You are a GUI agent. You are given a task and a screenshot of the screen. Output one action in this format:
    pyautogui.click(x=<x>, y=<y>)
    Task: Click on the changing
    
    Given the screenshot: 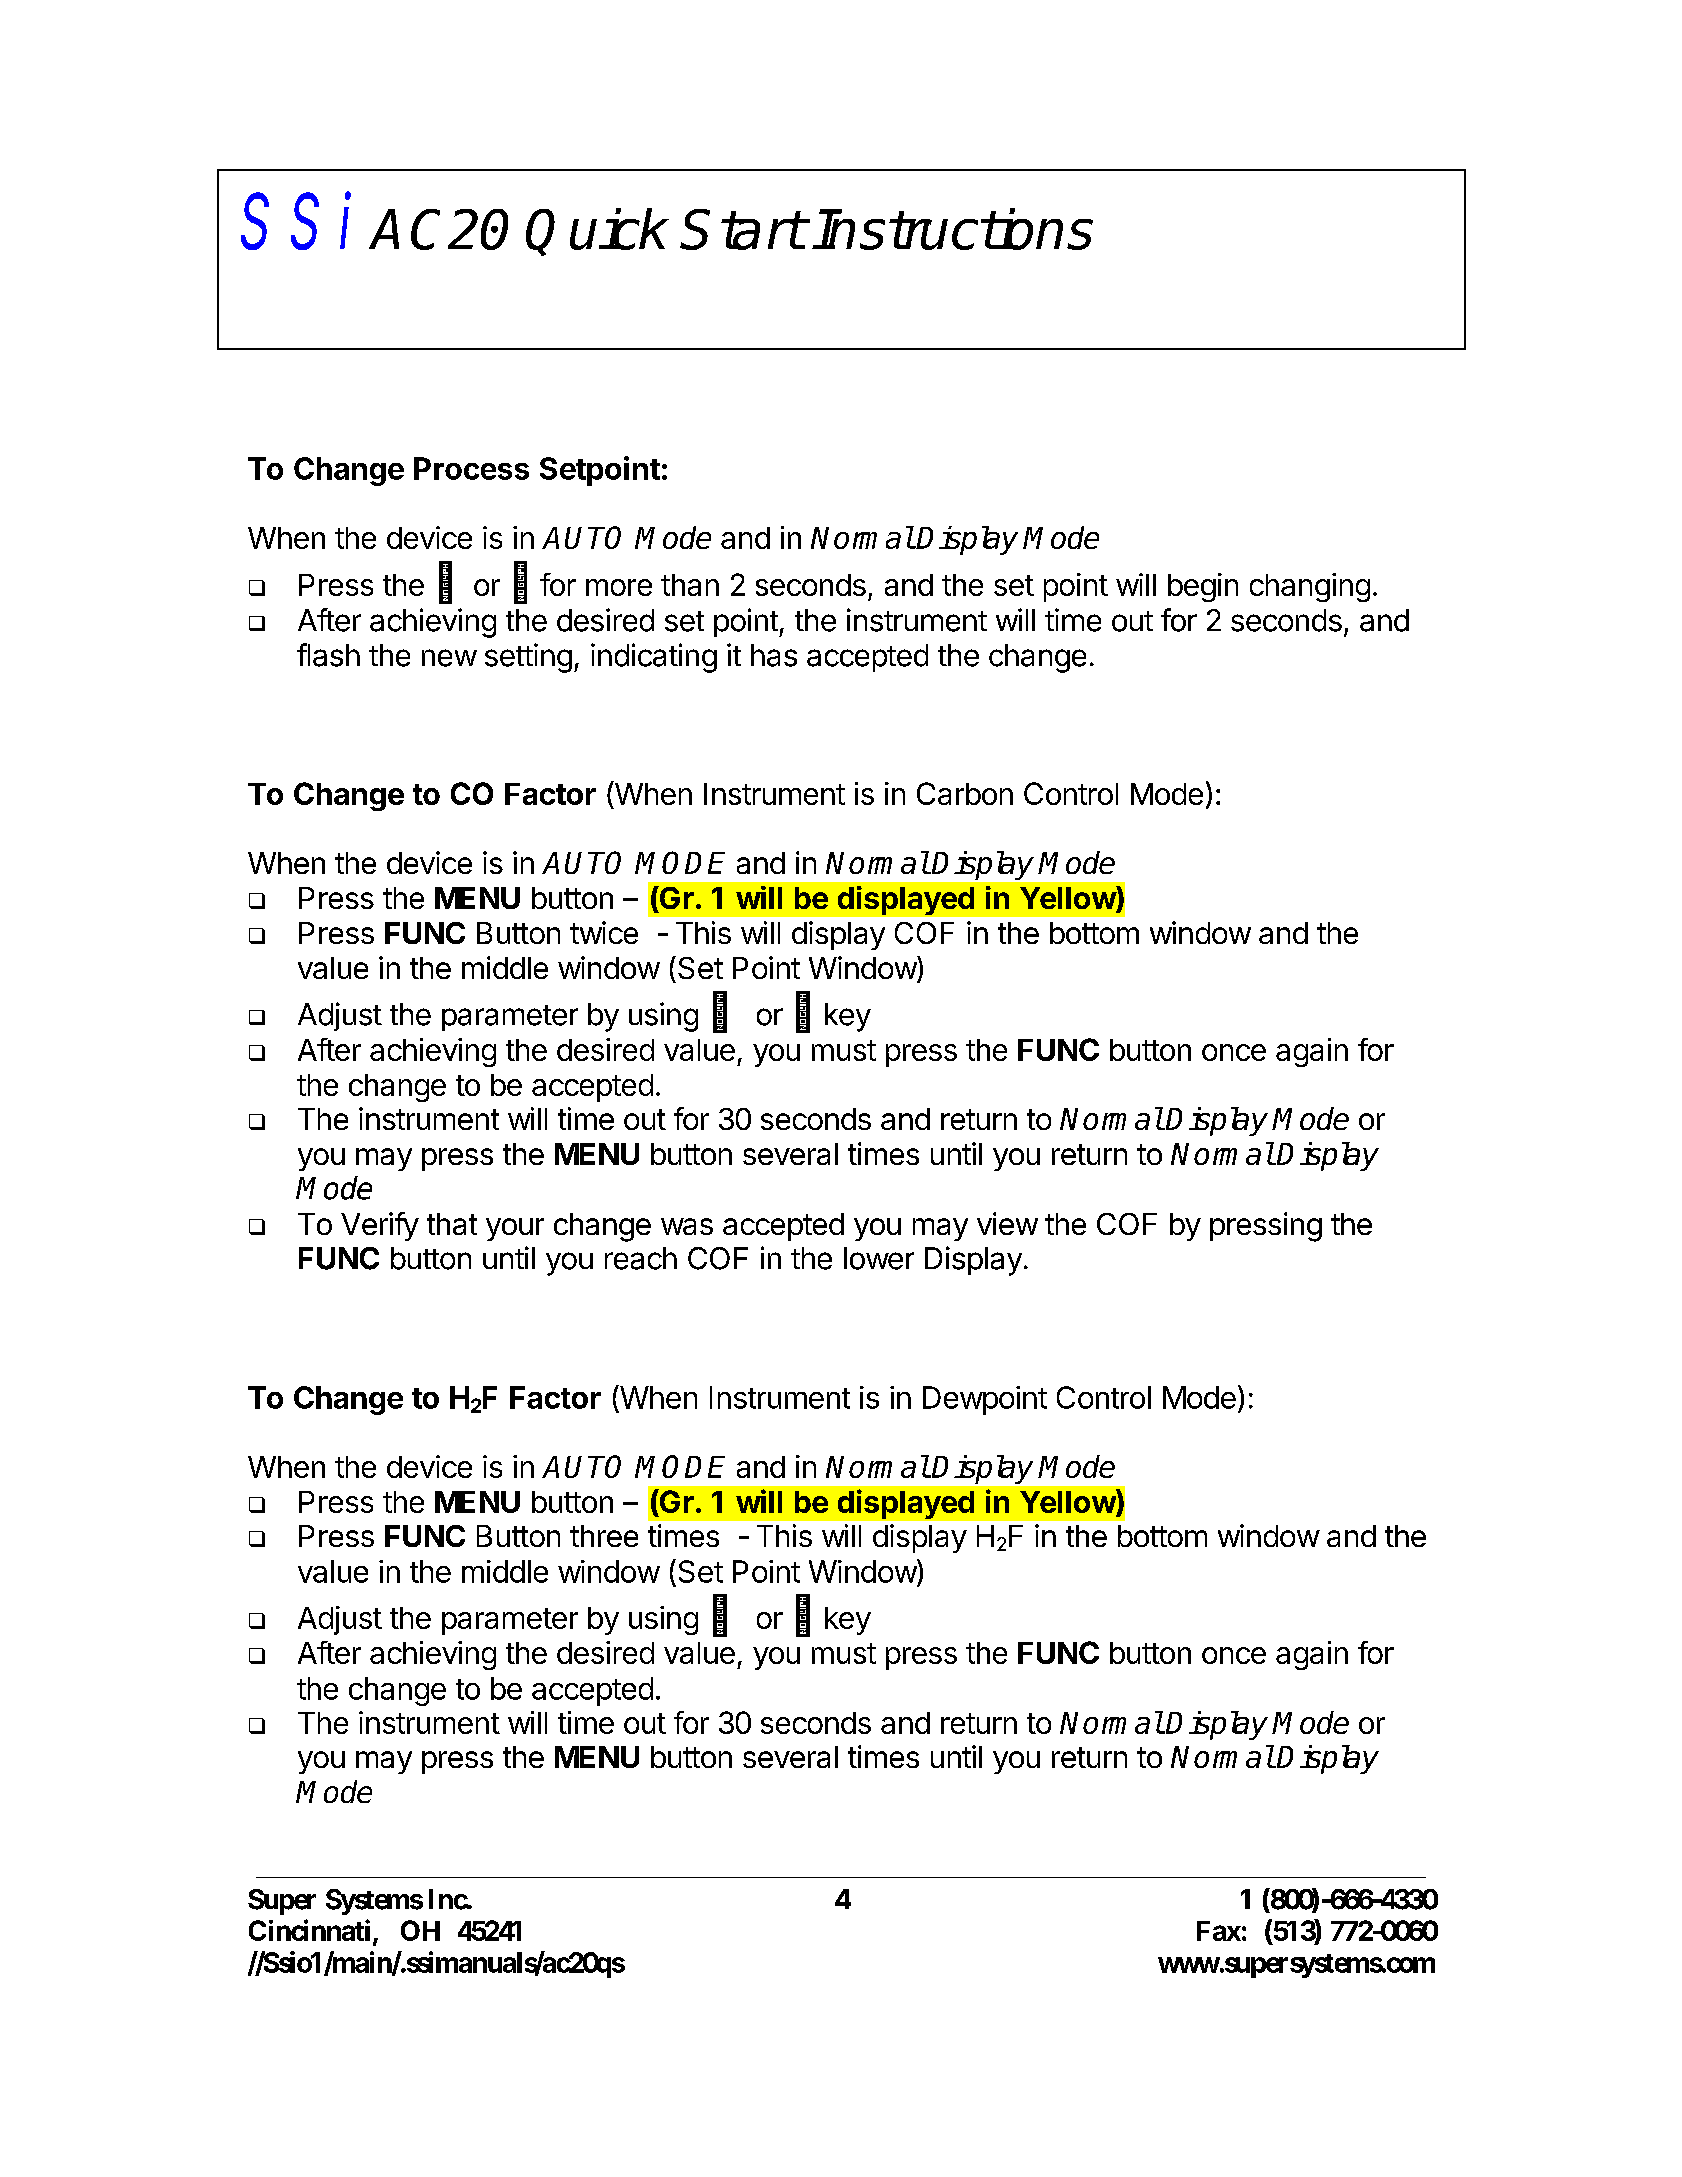 What is the action you would take?
    pyautogui.click(x=1310, y=587)
